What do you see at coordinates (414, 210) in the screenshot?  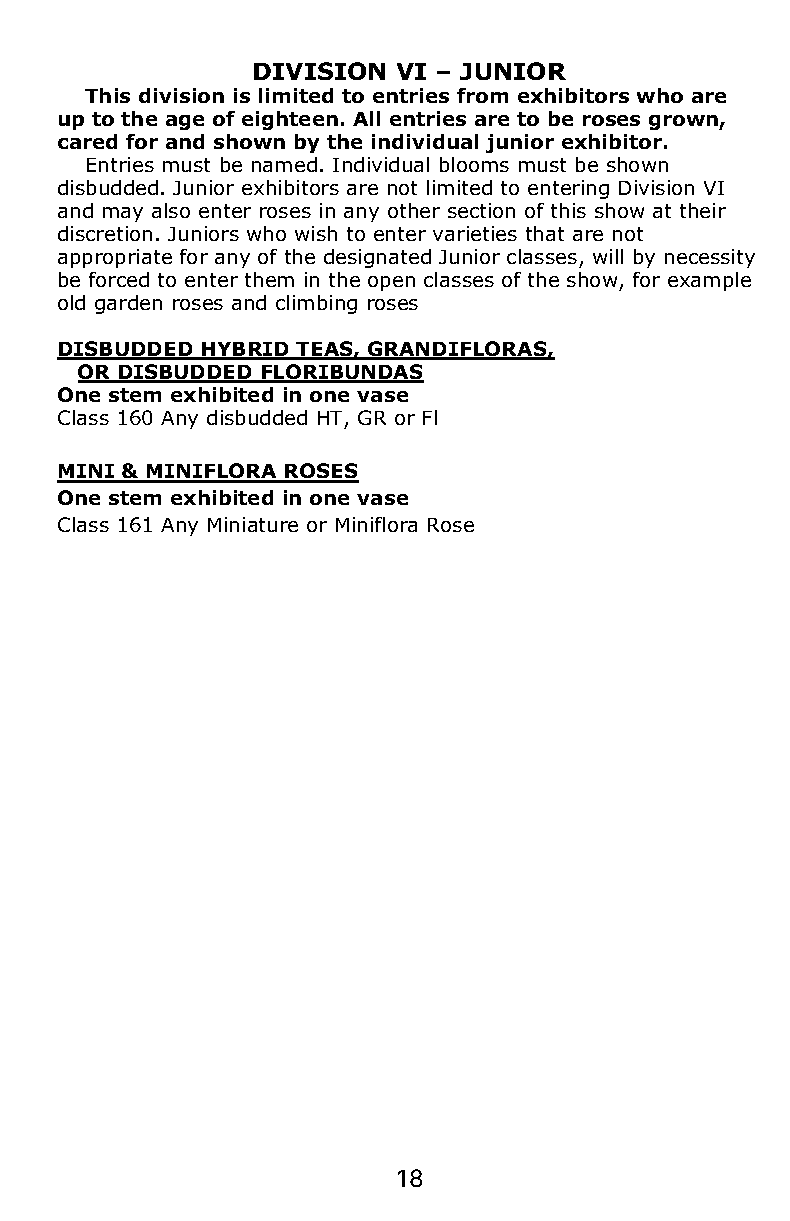 I see `other` at bounding box center [414, 210].
